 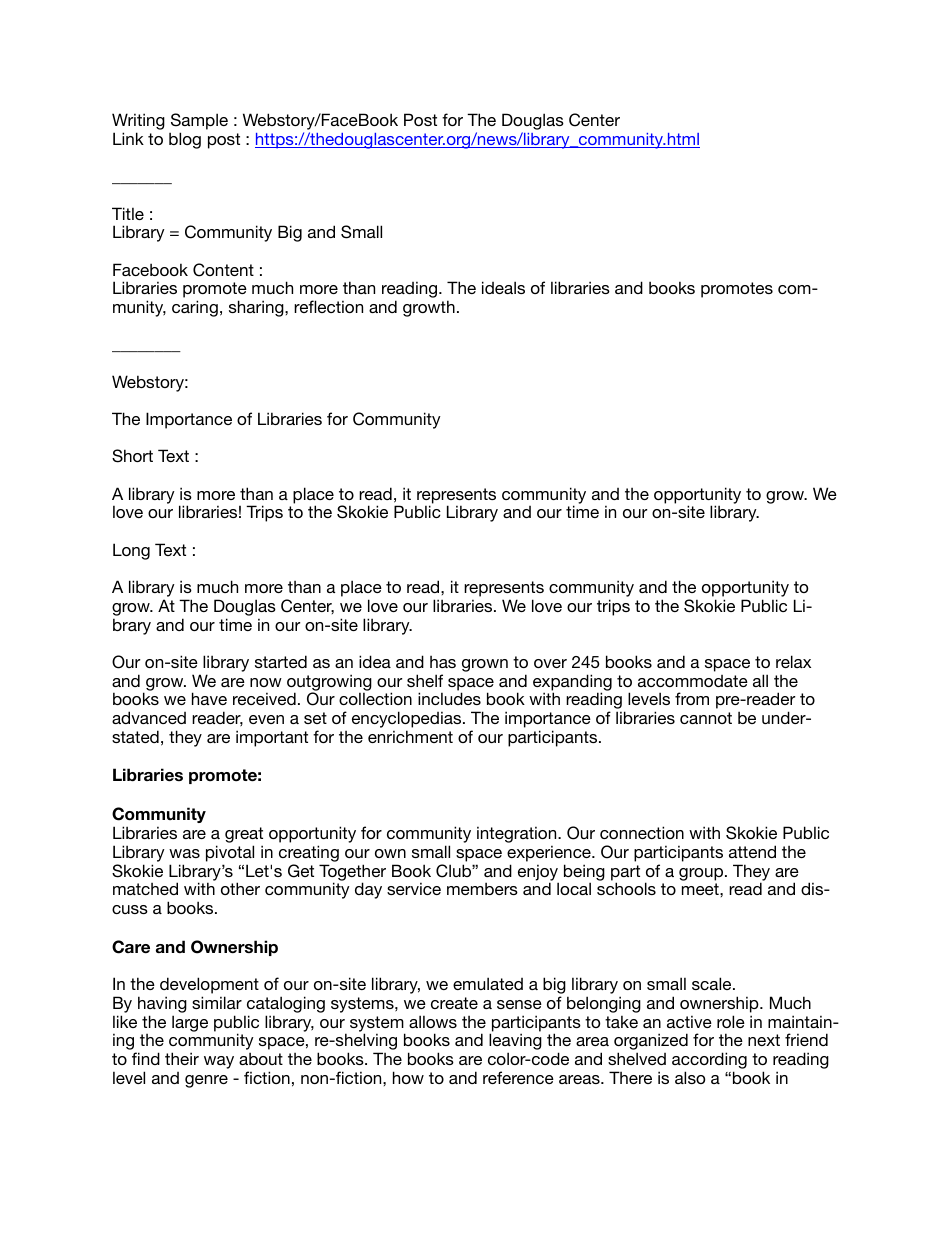 What do you see at coordinates (244, 836) in the screenshot?
I see `great` at bounding box center [244, 836].
